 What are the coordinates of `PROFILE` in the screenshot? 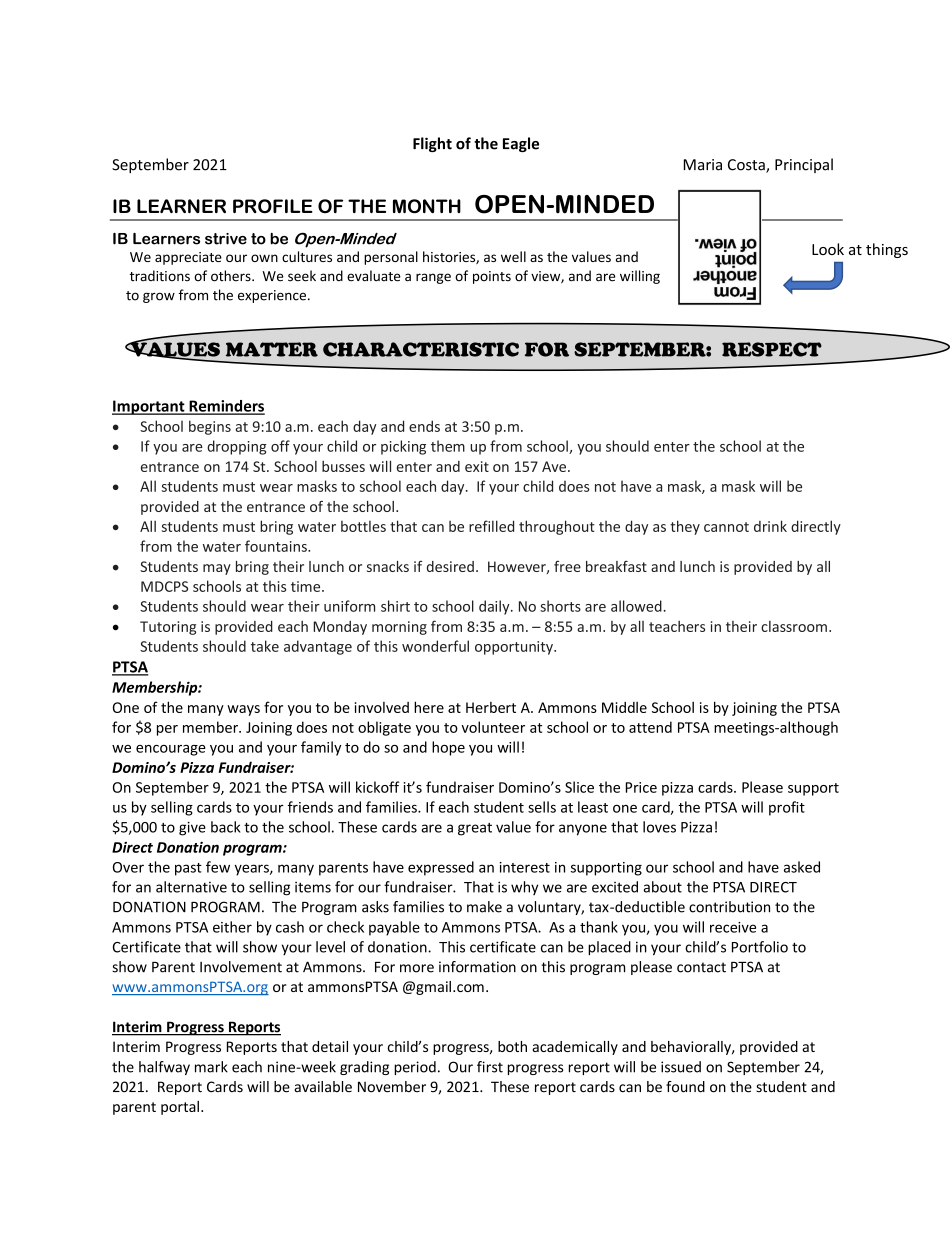 It's located at (273, 206).
